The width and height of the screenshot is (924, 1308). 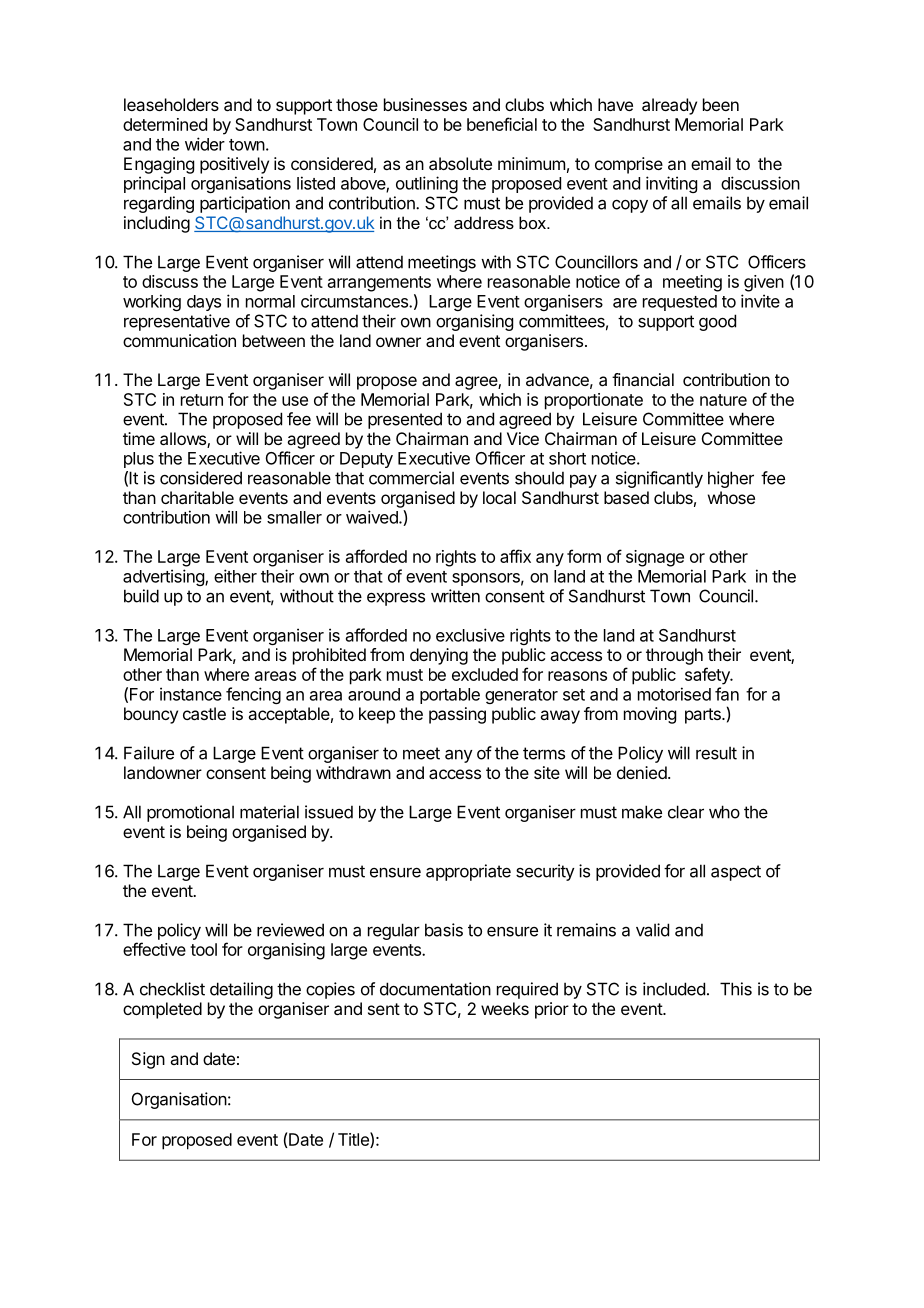 I want to click on absolute, so click(x=460, y=163).
